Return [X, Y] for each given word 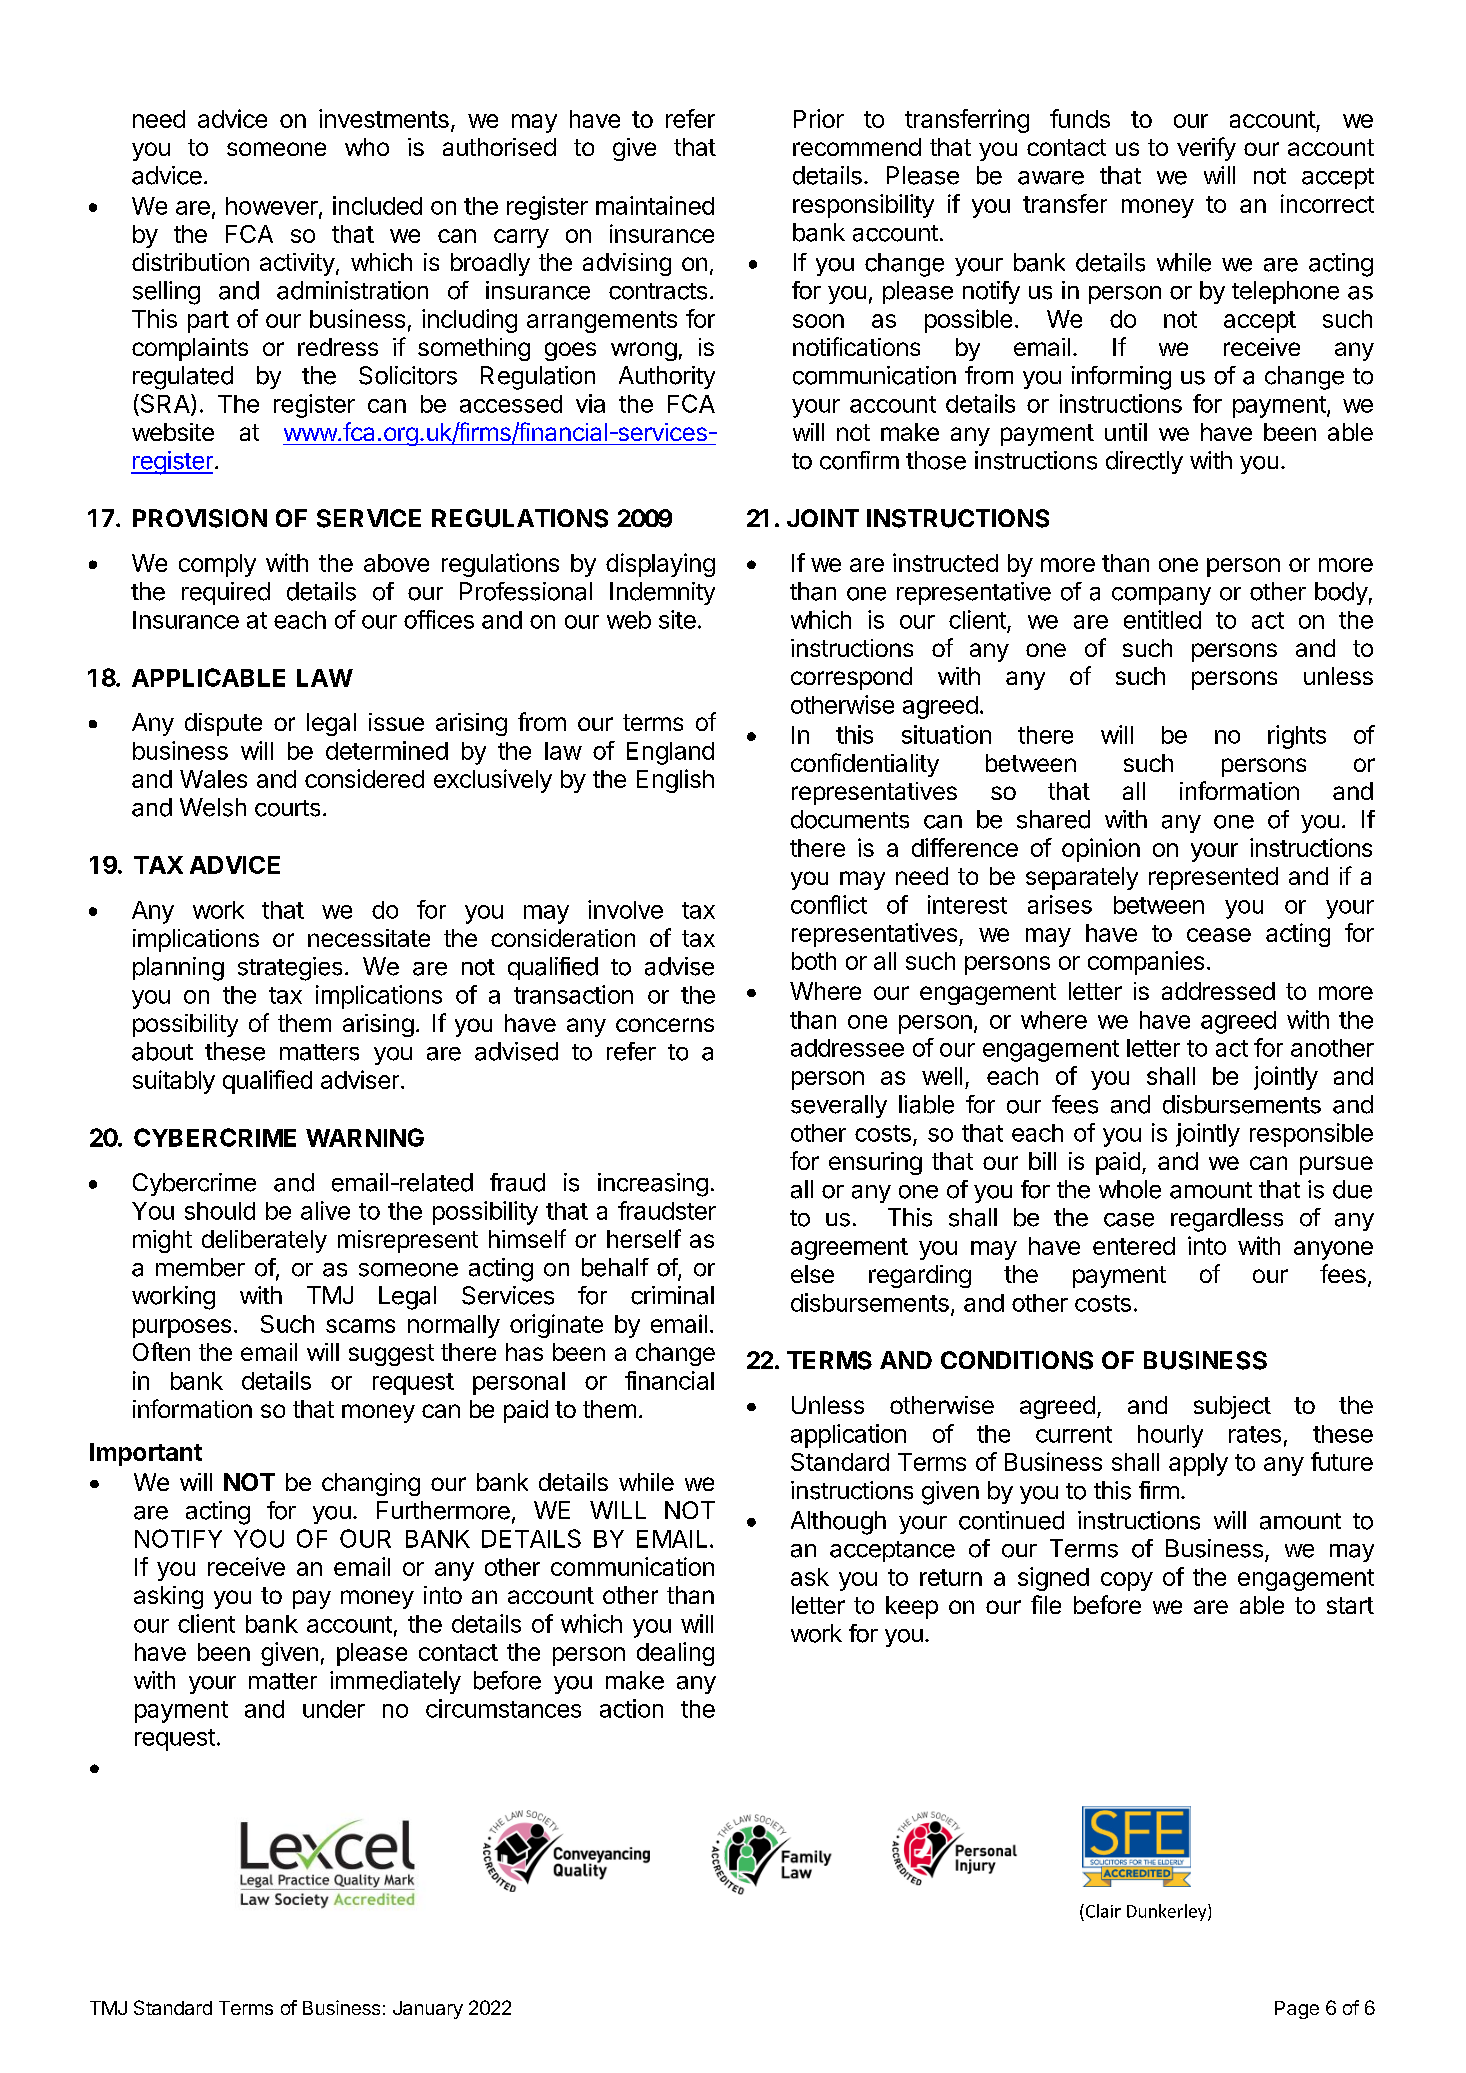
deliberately [264, 1241]
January [428, 2010]
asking [168, 1597]
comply [217, 565]
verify [1206, 149]
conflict [829, 904]
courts [287, 808]
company [1161, 596]
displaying [660, 565]
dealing [675, 1654]
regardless [1227, 1220]
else [812, 1274]
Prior [819, 118]
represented [1213, 878]
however [273, 207]
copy [1127, 1581]
